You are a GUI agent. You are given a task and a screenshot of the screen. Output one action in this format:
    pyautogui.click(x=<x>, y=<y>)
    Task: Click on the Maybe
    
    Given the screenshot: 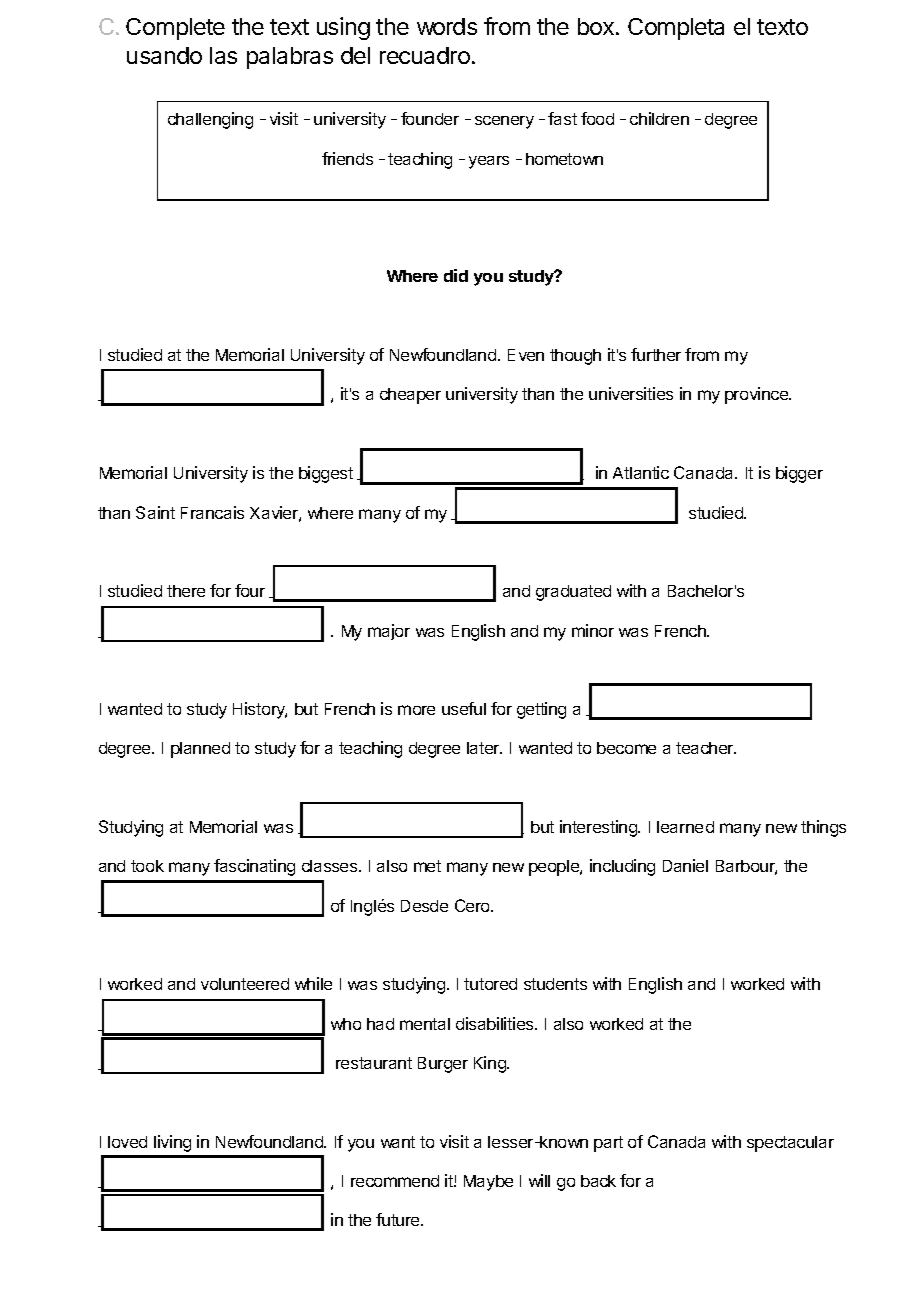 What is the action you would take?
    pyautogui.click(x=488, y=1183)
